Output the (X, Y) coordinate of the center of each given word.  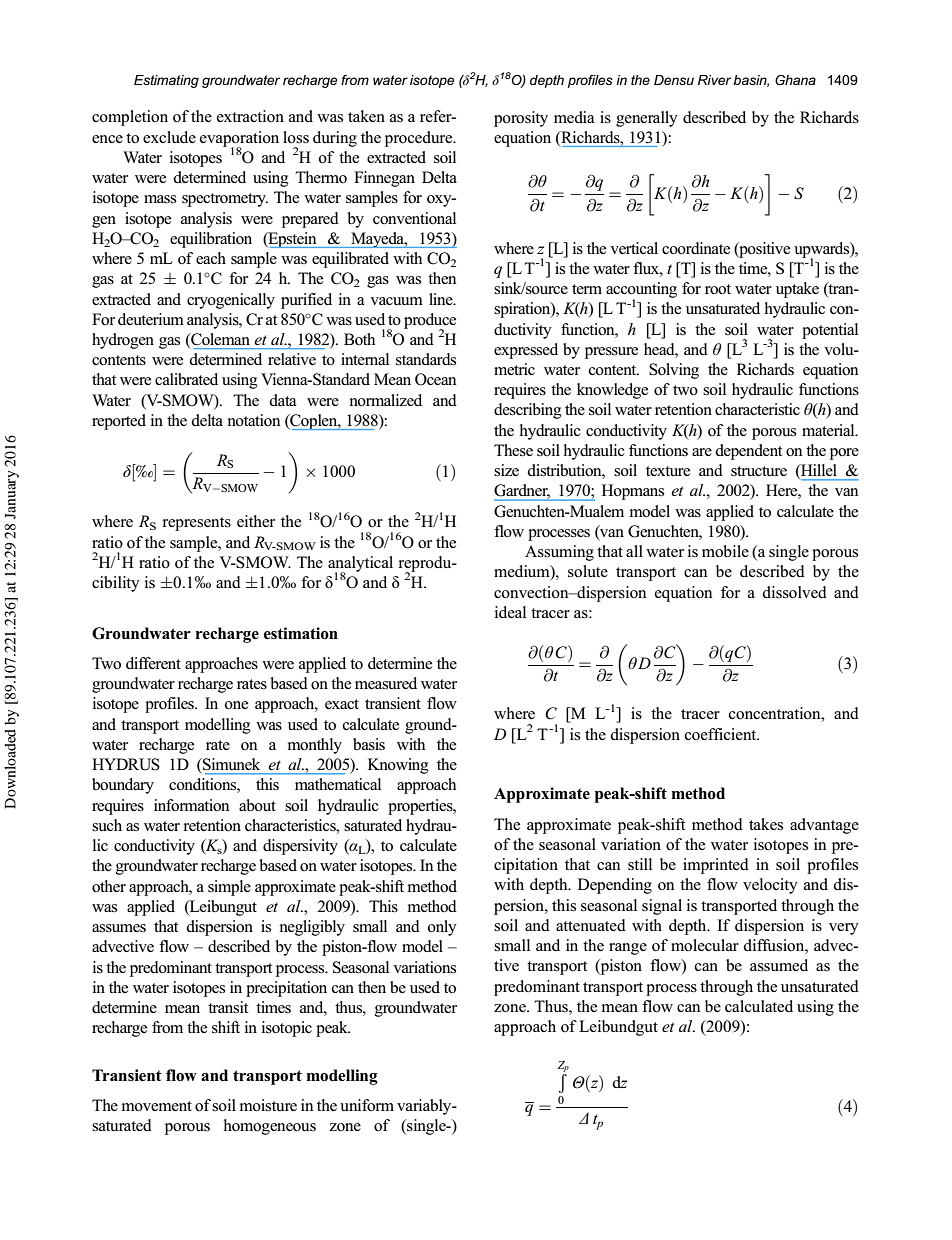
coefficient (722, 734)
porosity (521, 119)
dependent (748, 452)
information (191, 805)
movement (157, 1106)
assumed (779, 965)
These (513, 450)
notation (254, 420)
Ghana (795, 80)
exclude (169, 137)
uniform (367, 1105)
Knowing (398, 766)
